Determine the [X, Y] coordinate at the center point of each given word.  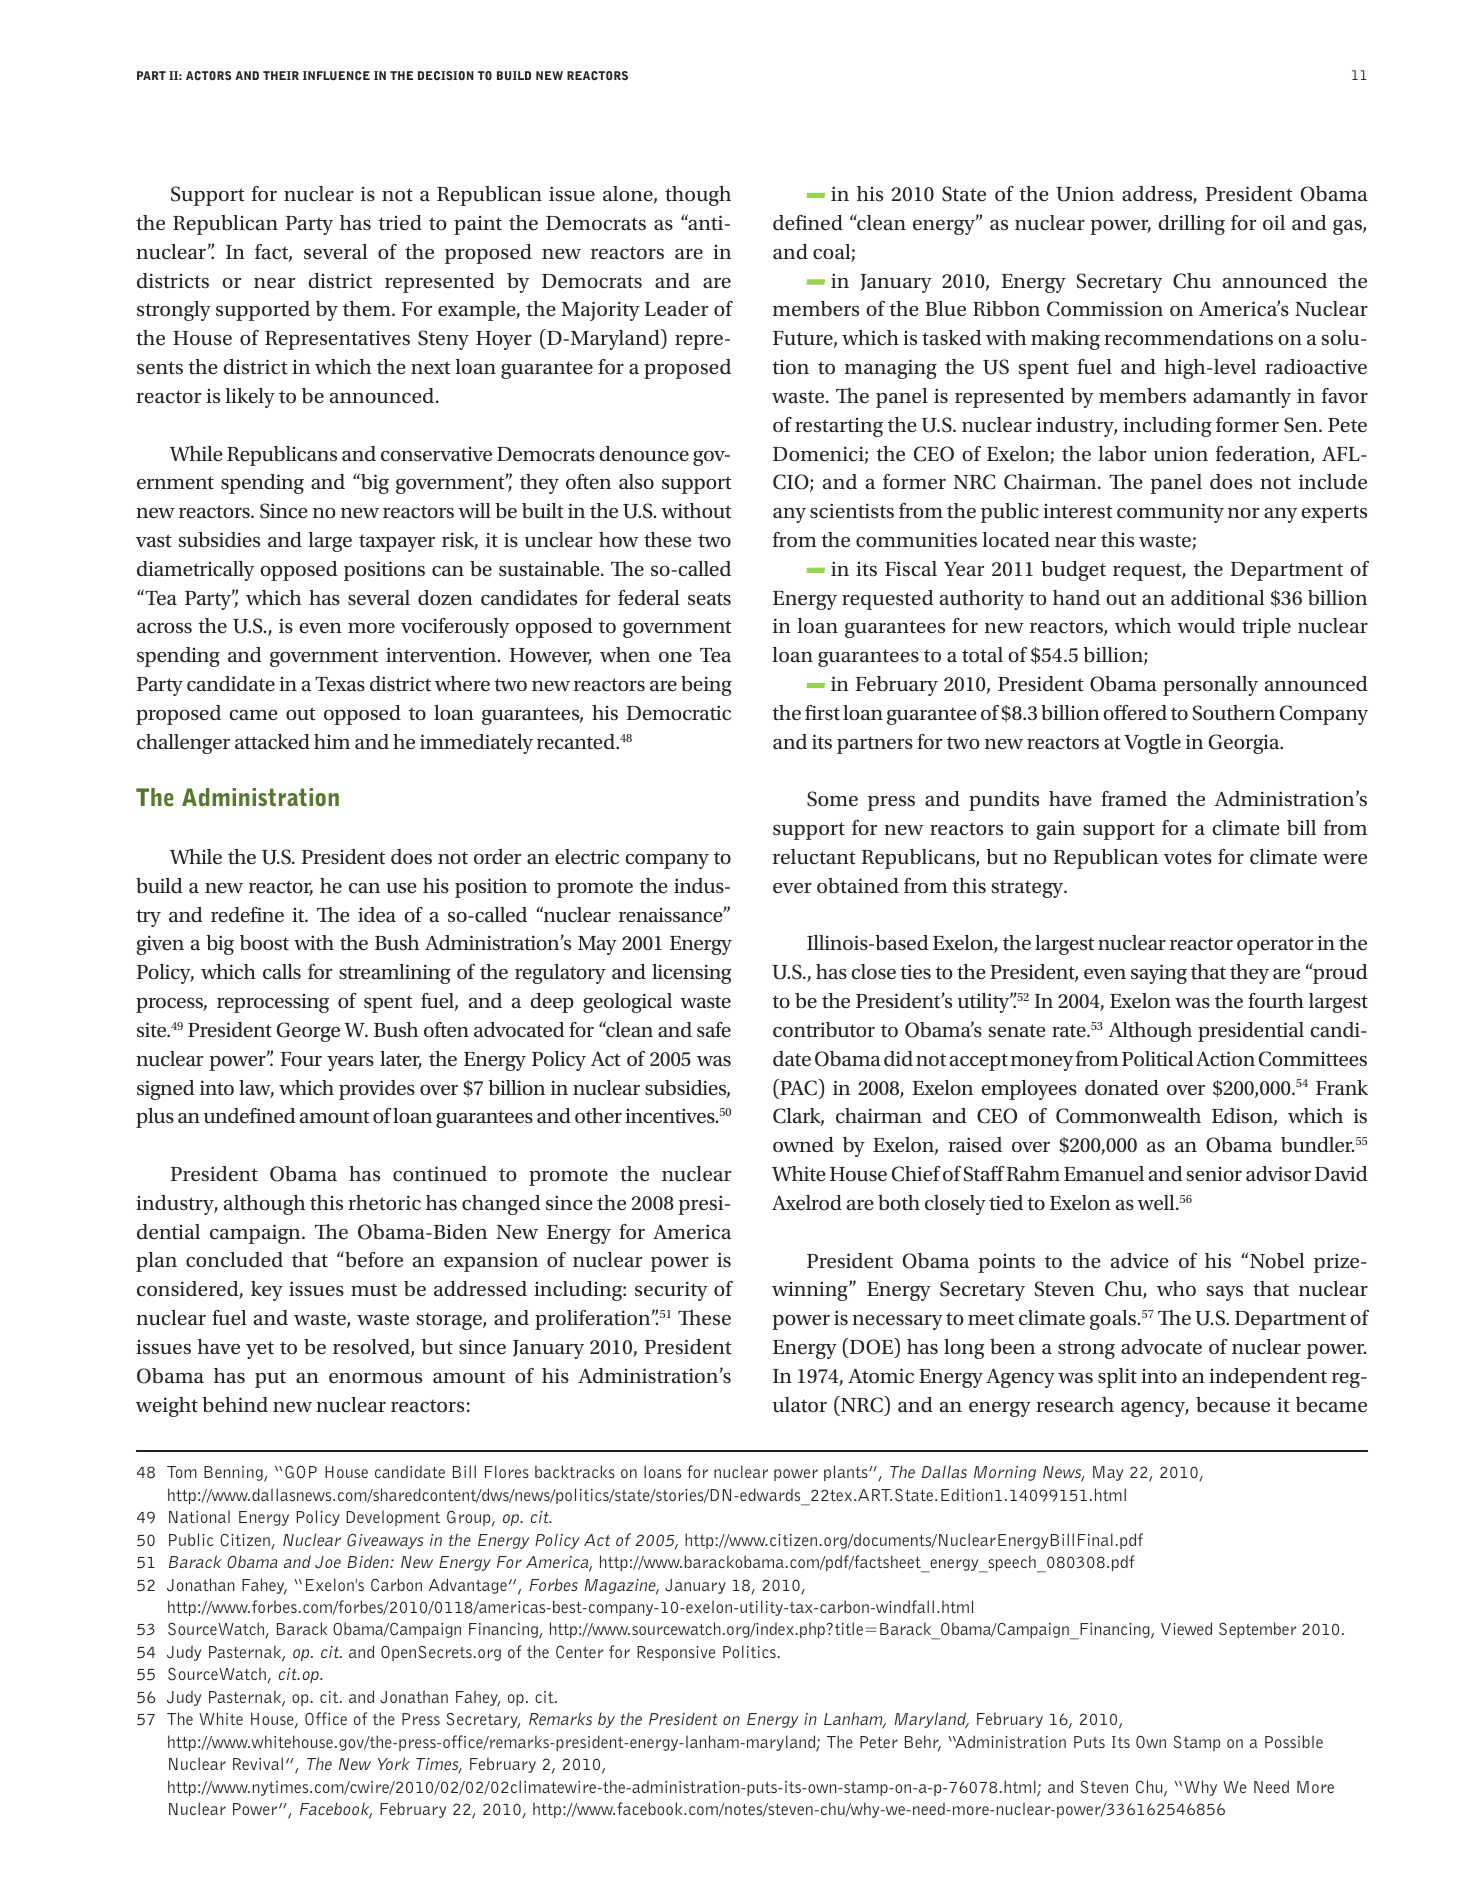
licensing [691, 974]
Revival [258, 1763]
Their [281, 75]
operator [1275, 946]
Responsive [676, 1653]
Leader [676, 309]
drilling [1191, 225]
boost [264, 943]
